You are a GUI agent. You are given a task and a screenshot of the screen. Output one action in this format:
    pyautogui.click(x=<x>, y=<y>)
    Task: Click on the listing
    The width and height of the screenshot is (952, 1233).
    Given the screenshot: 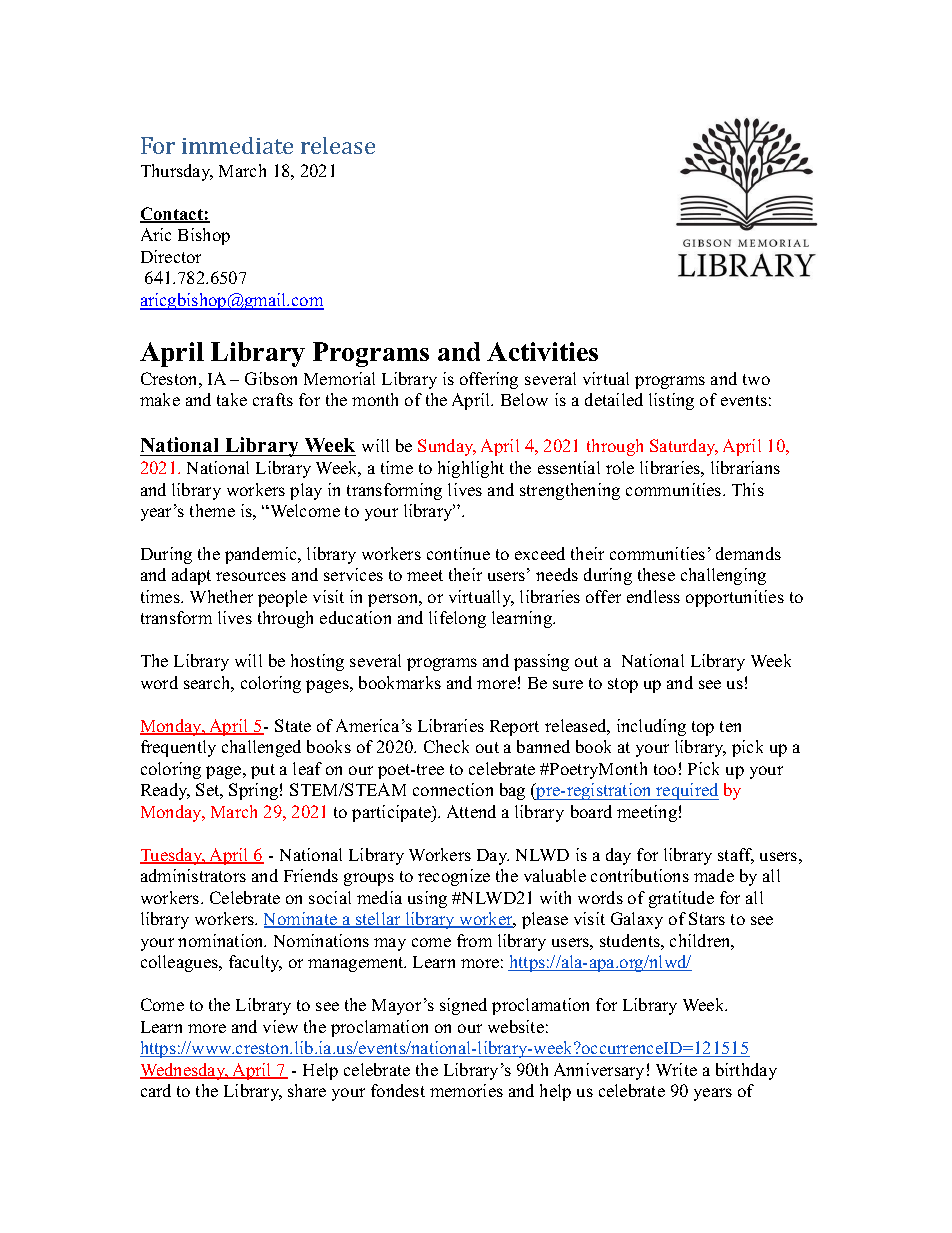 What is the action you would take?
    pyautogui.click(x=671, y=401)
